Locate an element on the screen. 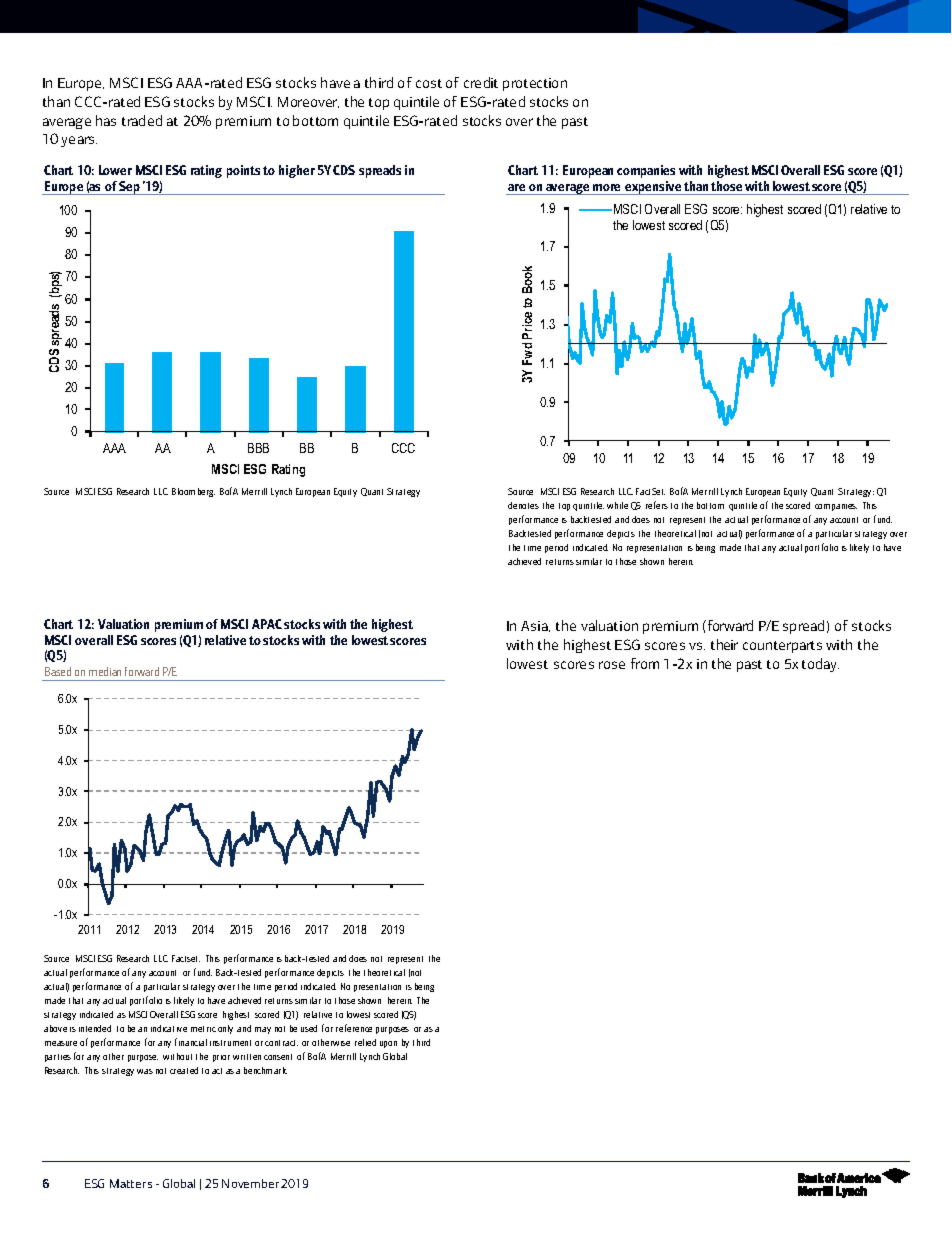 This screenshot has height=1233, width=952. cost is located at coordinates (429, 83).
